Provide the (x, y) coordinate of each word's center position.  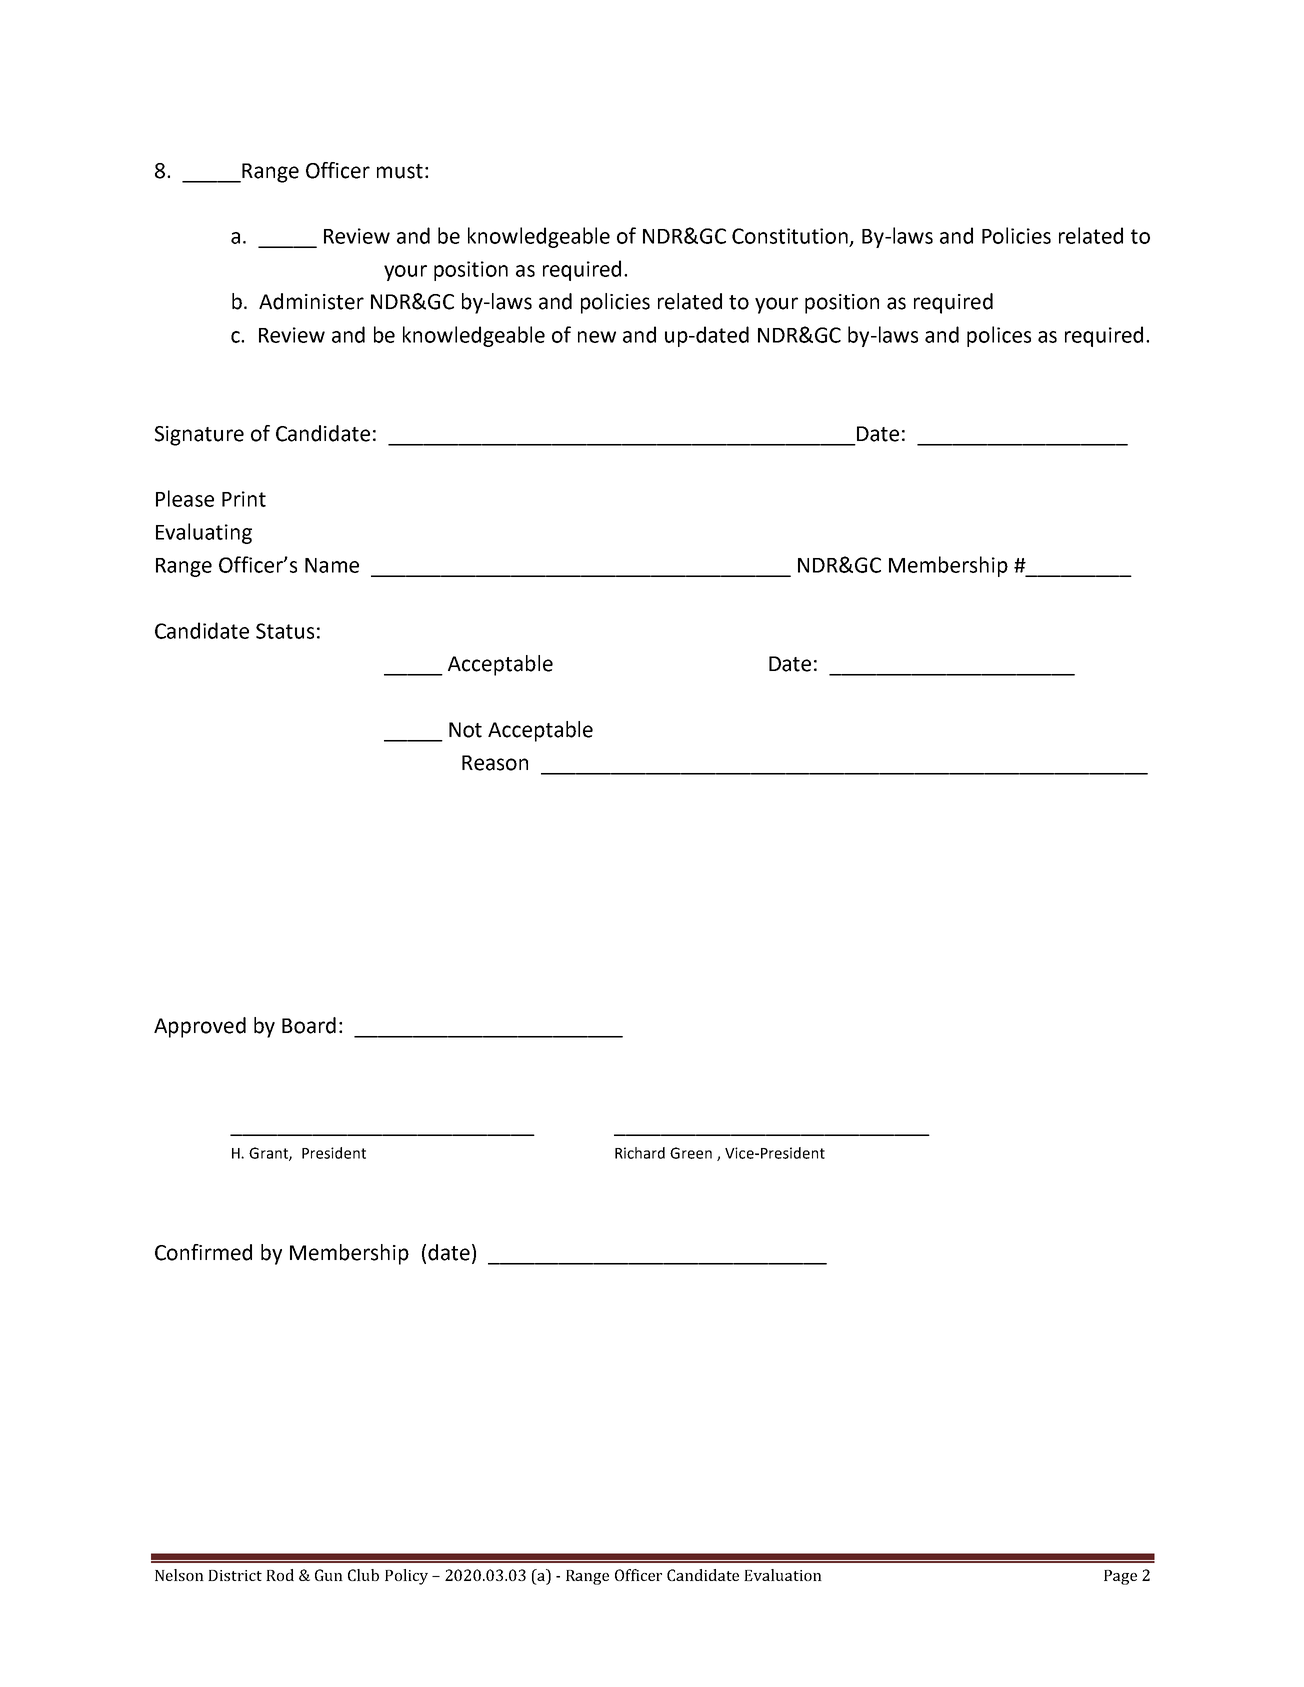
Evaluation (783, 1575)
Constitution (791, 237)
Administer (311, 301)
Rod (280, 1575)
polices (999, 336)
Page (1120, 1577)
